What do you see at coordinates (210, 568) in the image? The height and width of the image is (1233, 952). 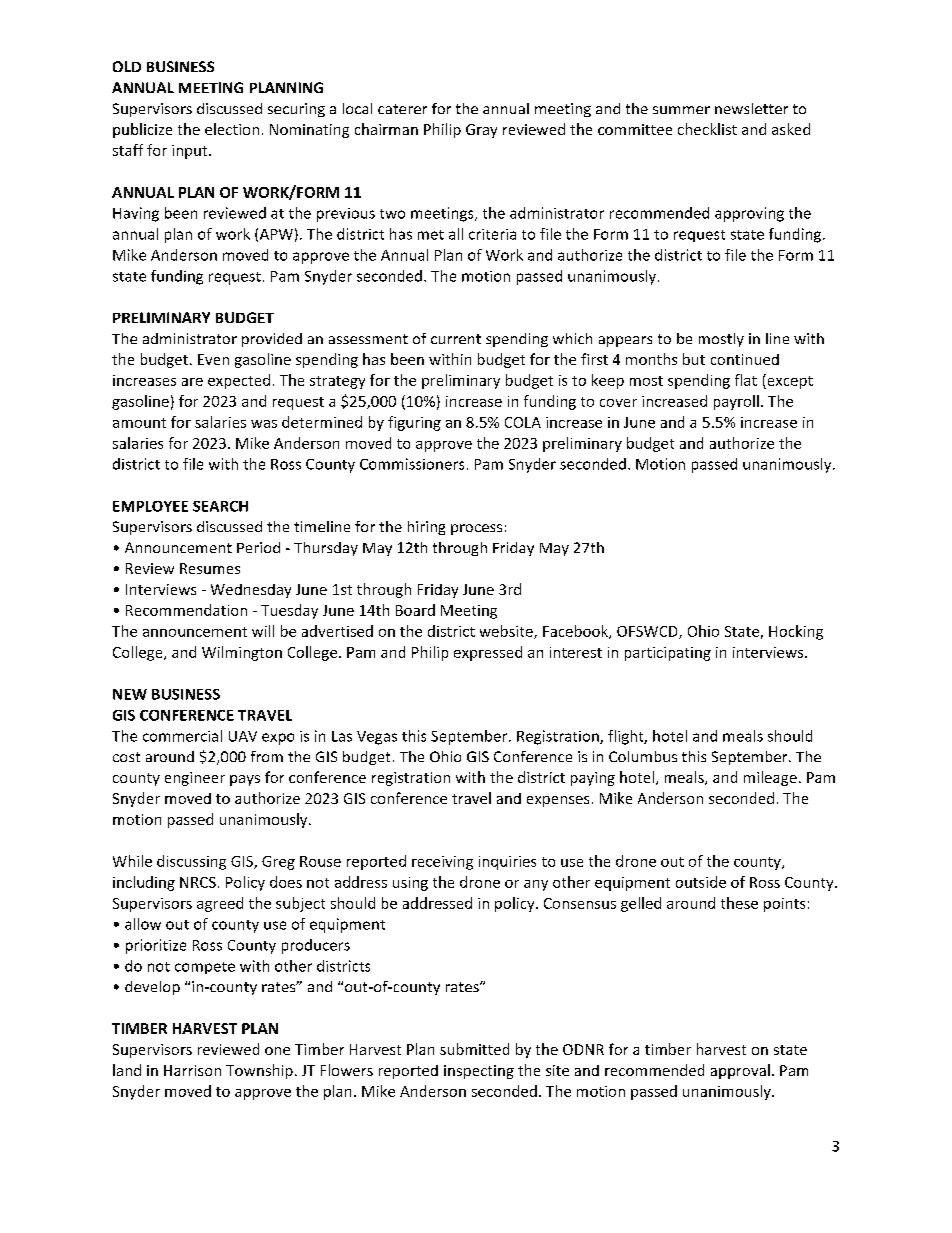 I see `Resumes` at bounding box center [210, 568].
